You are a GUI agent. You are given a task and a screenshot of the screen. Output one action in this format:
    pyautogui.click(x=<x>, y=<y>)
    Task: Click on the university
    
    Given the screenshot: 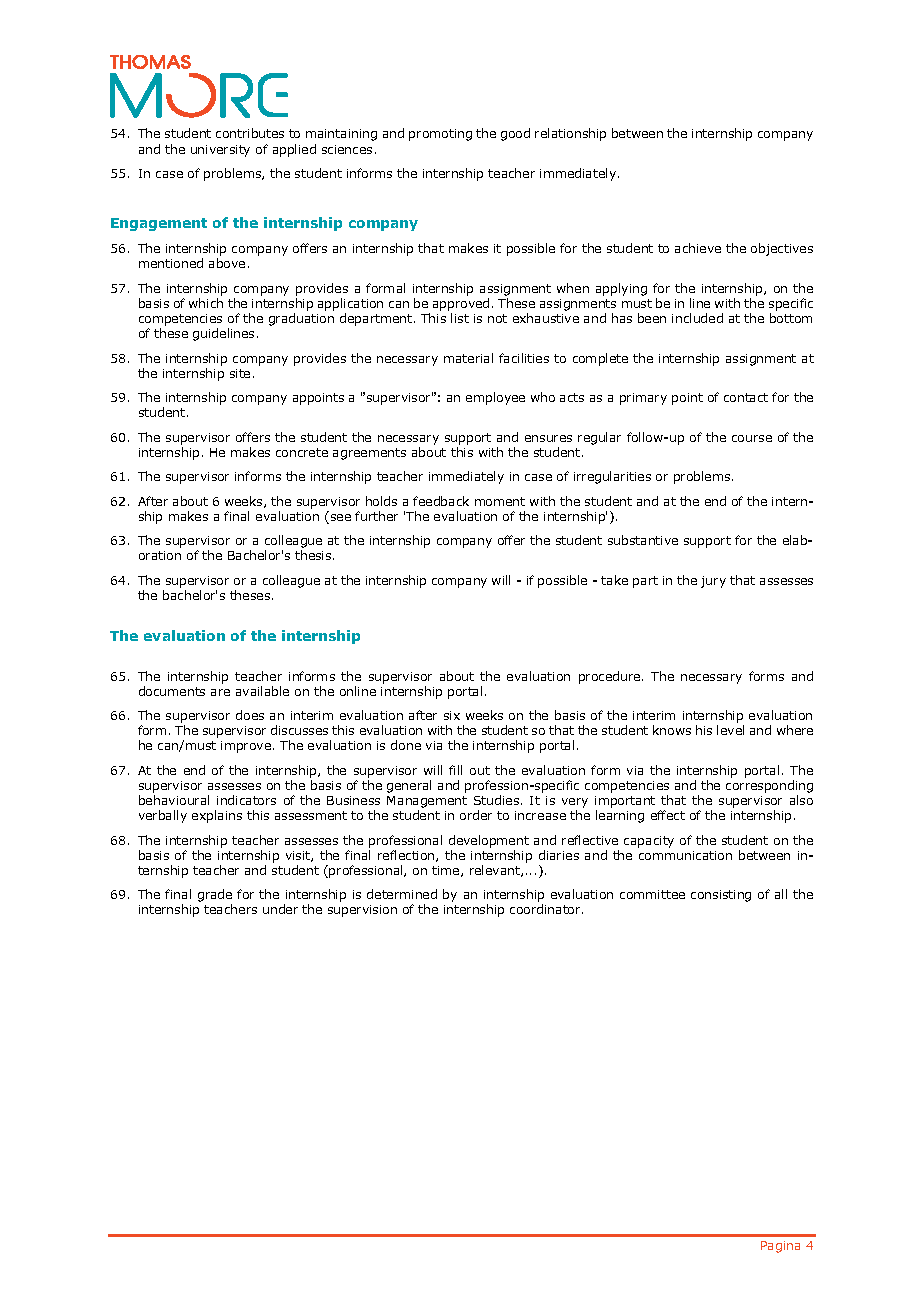 What is the action you would take?
    pyautogui.click(x=220, y=151)
